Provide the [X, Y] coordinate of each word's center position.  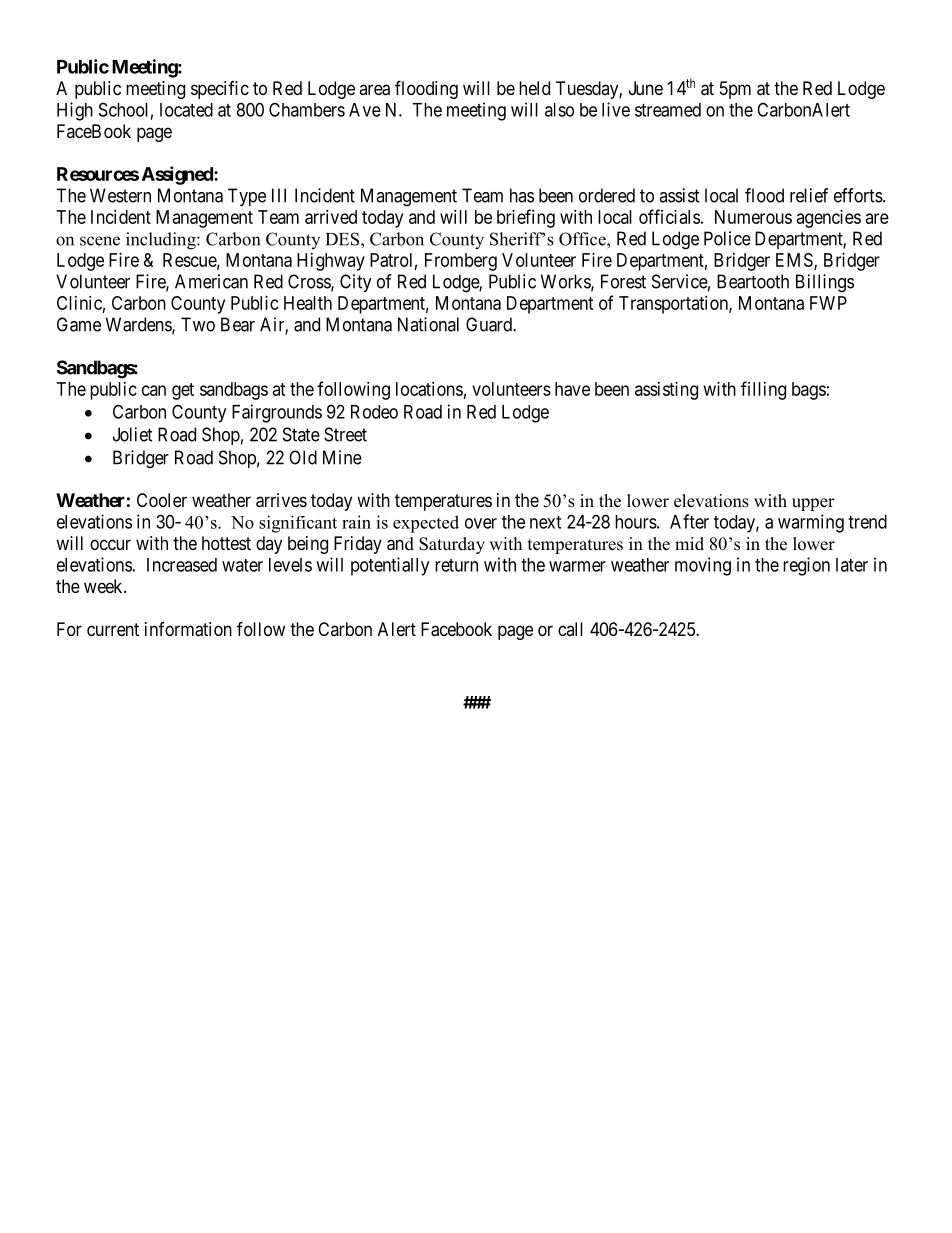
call [570, 629]
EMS [795, 261]
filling [763, 390]
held [534, 88]
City [356, 283]
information [188, 629]
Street [345, 434]
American [211, 281]
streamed [668, 110]
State [301, 434]
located [186, 110]
